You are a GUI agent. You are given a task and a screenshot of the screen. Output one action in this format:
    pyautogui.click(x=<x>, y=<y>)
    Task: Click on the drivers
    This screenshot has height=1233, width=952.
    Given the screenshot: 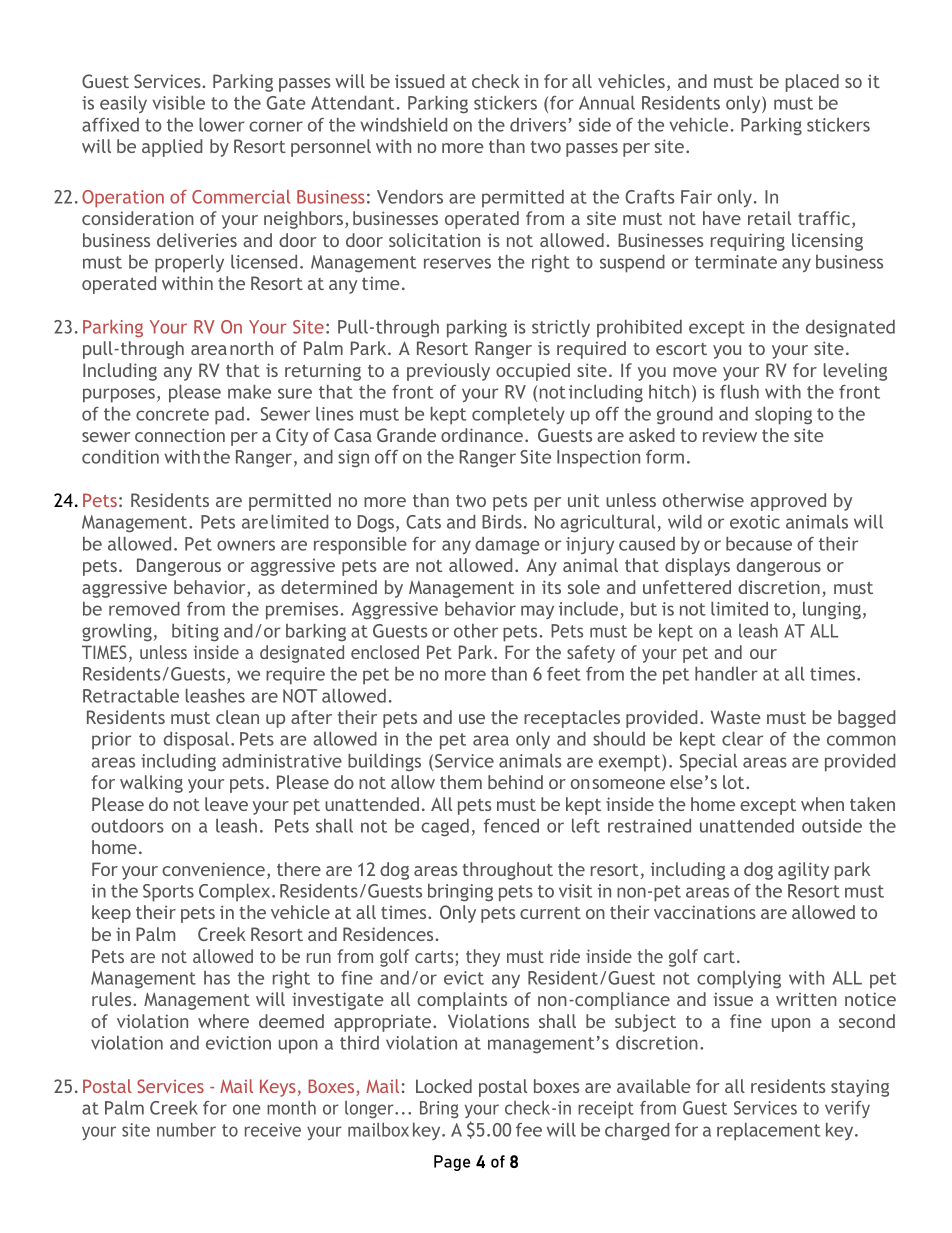 What is the action you would take?
    pyautogui.click(x=539, y=125)
